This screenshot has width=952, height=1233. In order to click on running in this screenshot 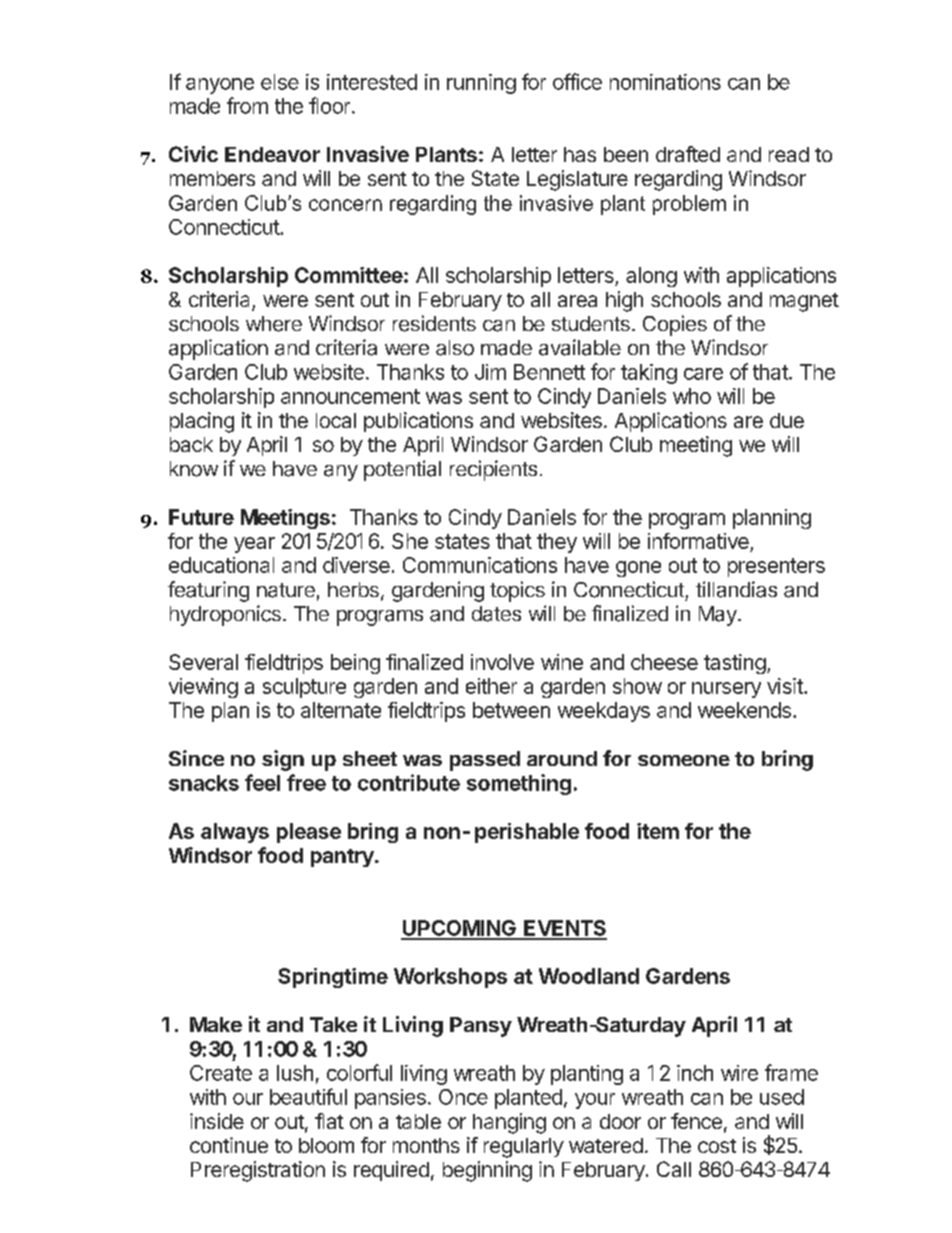, I will do `click(481, 84)`.
